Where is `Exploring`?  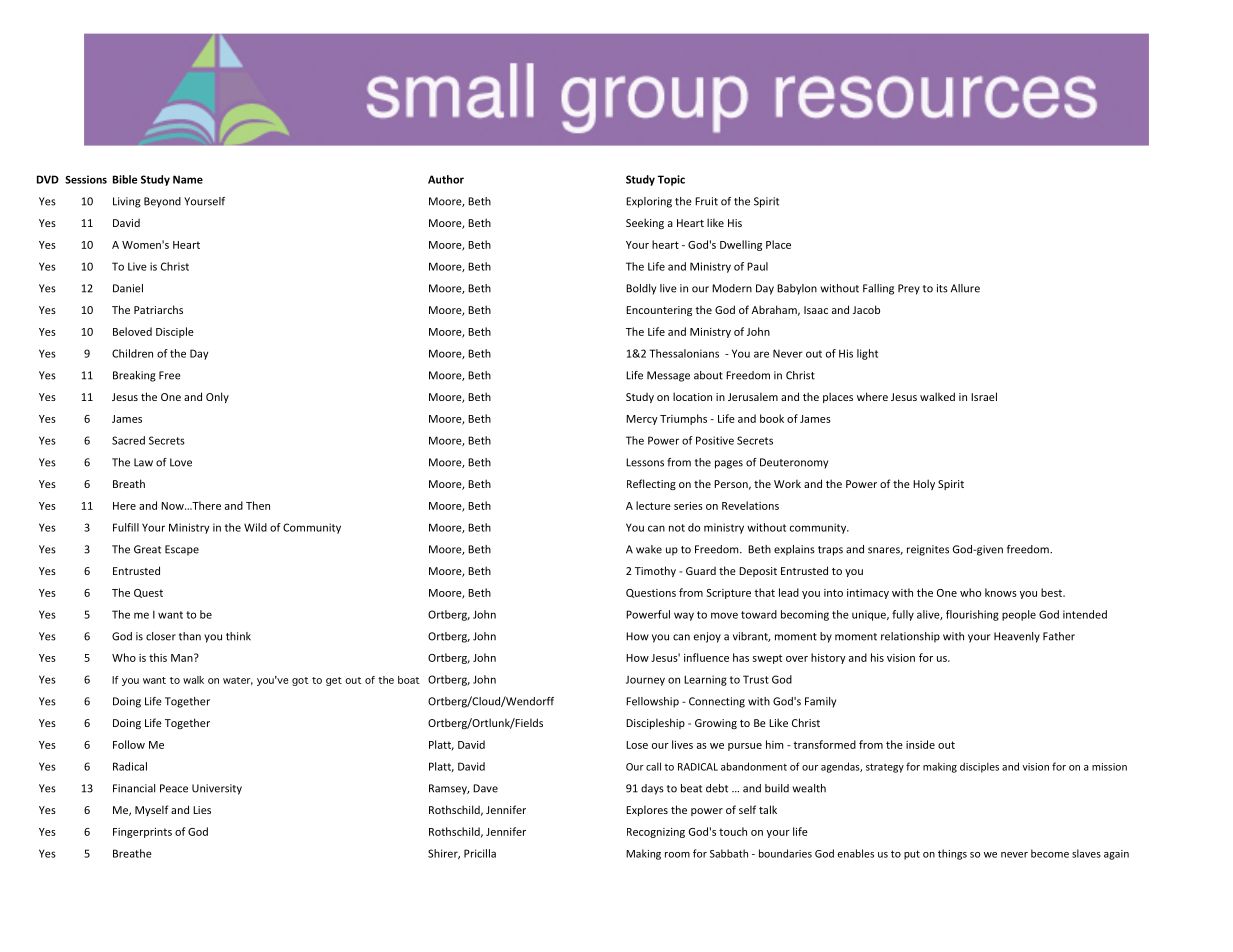
Exploring is located at coordinates (649, 202).
